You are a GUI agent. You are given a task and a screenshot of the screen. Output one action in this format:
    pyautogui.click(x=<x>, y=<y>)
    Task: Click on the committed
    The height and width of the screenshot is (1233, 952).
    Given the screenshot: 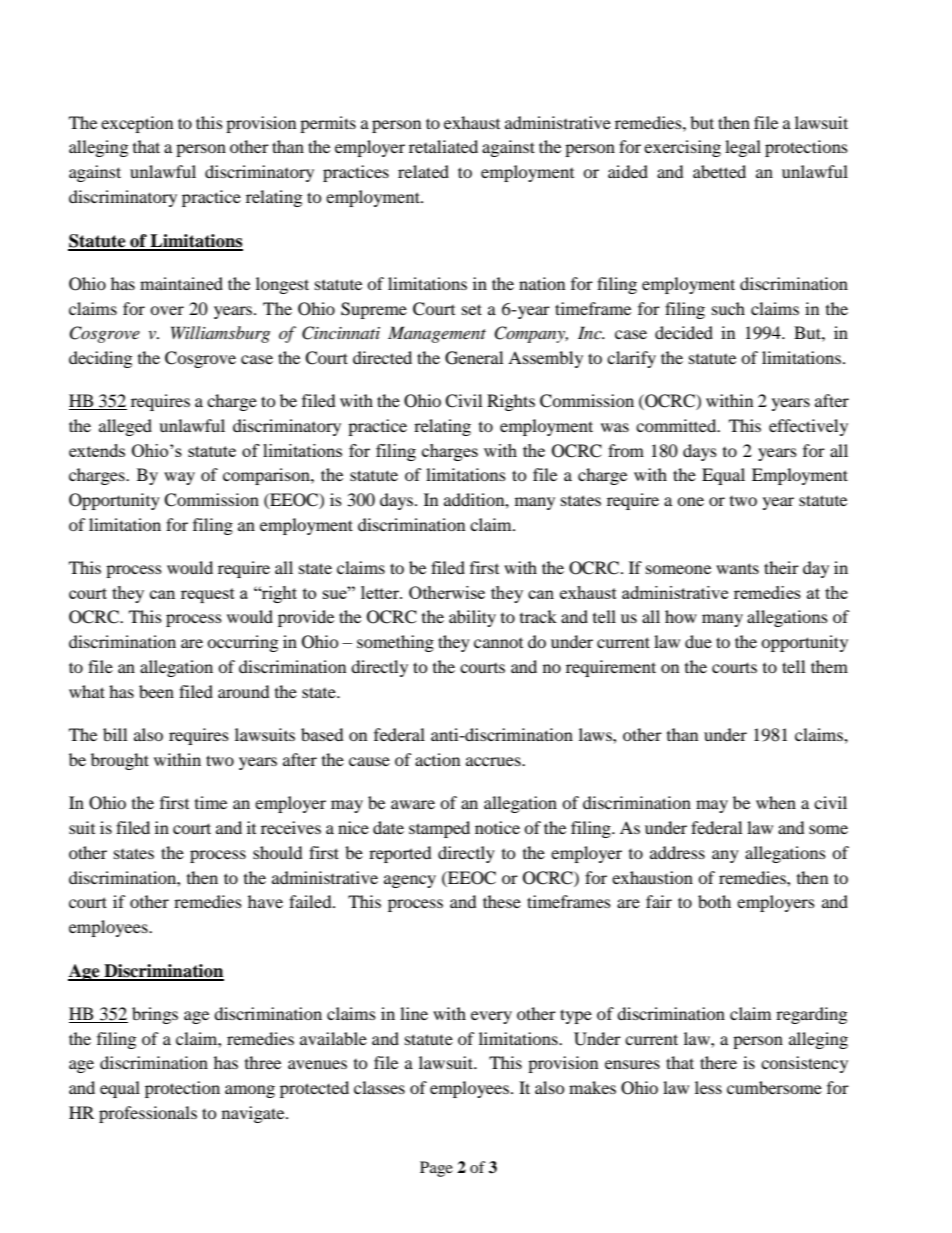 What is the action you would take?
    pyautogui.click(x=677, y=425)
